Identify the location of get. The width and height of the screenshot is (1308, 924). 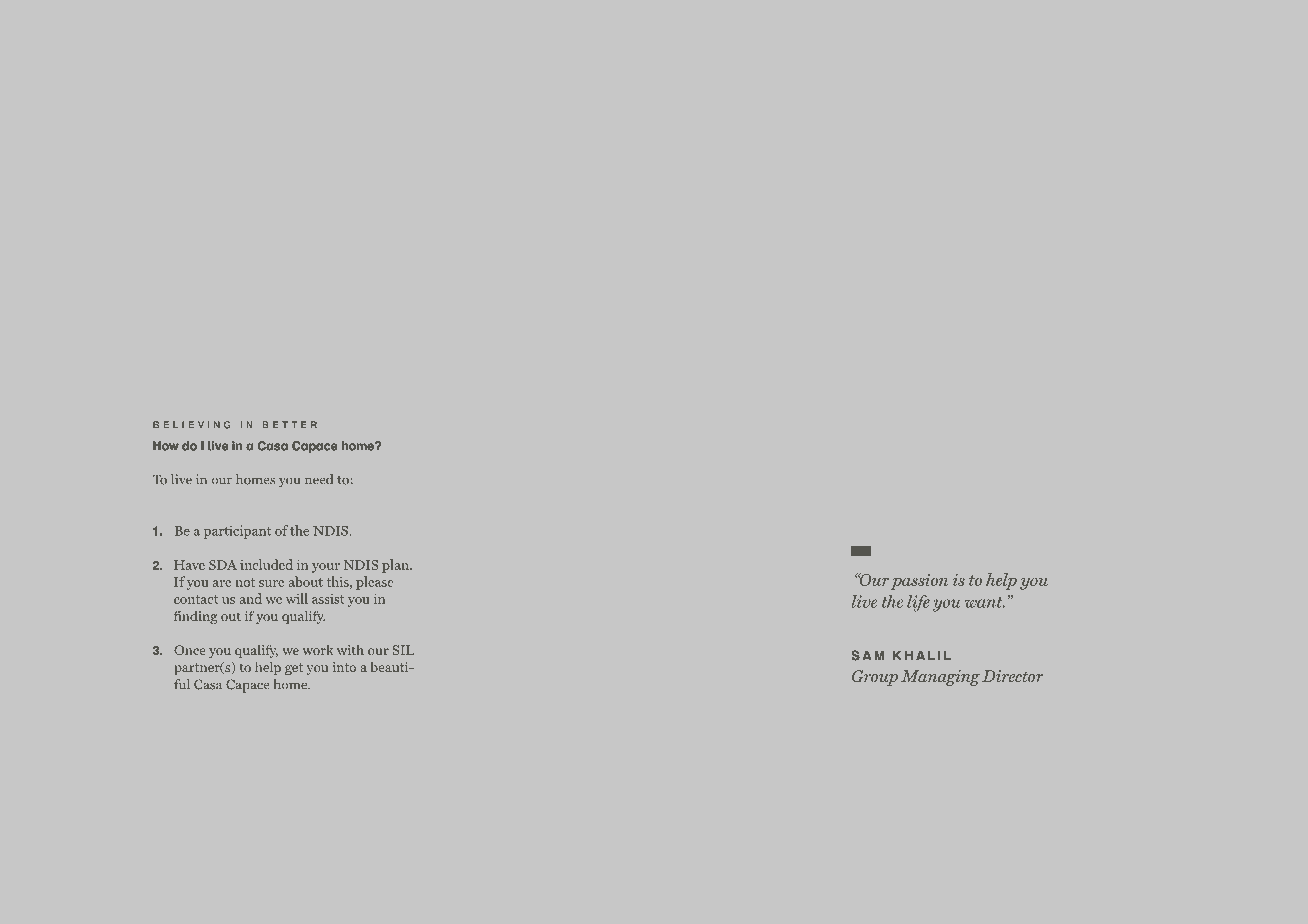
(294, 669).
